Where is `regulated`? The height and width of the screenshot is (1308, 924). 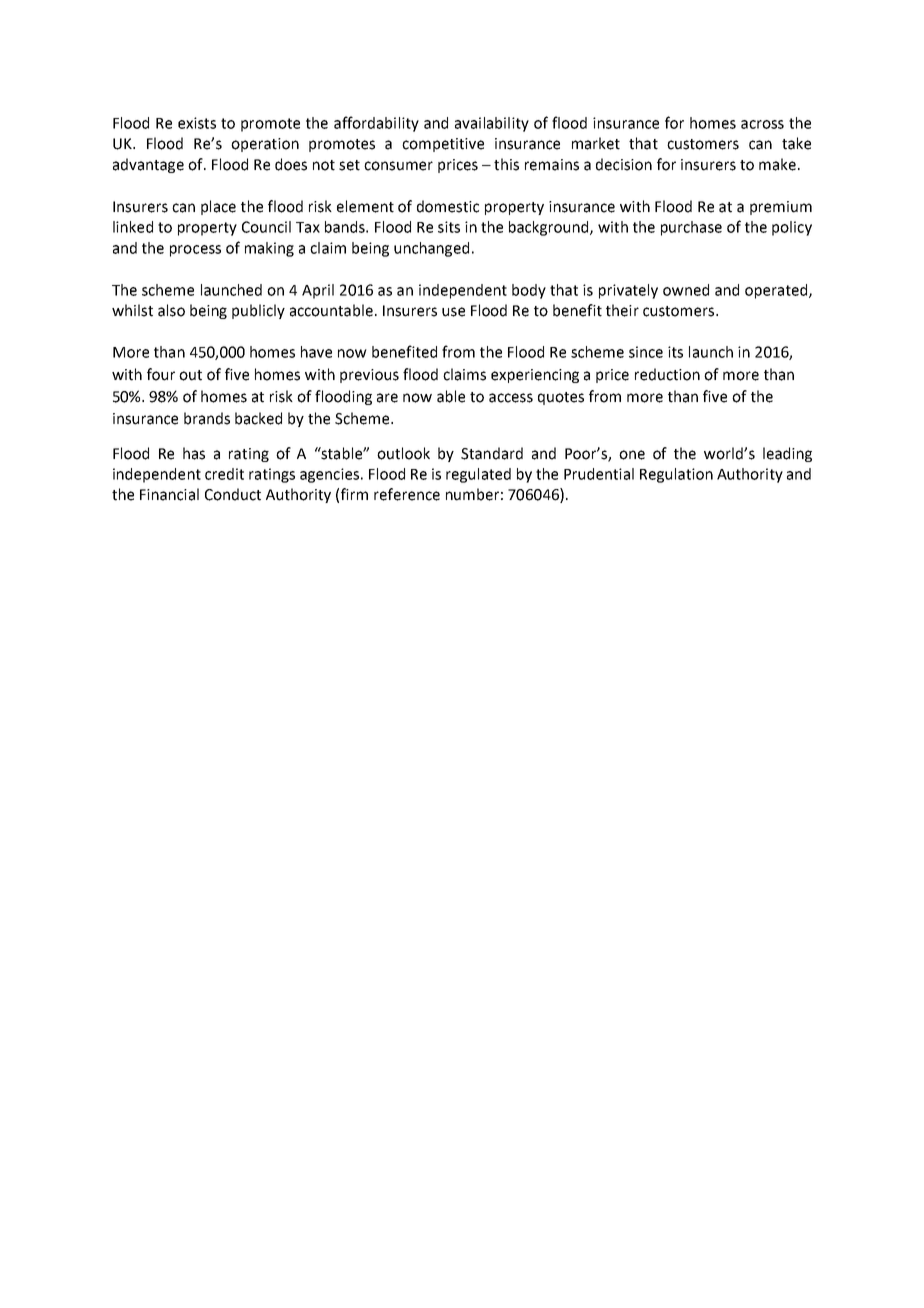 regulated is located at coordinates (478, 475).
